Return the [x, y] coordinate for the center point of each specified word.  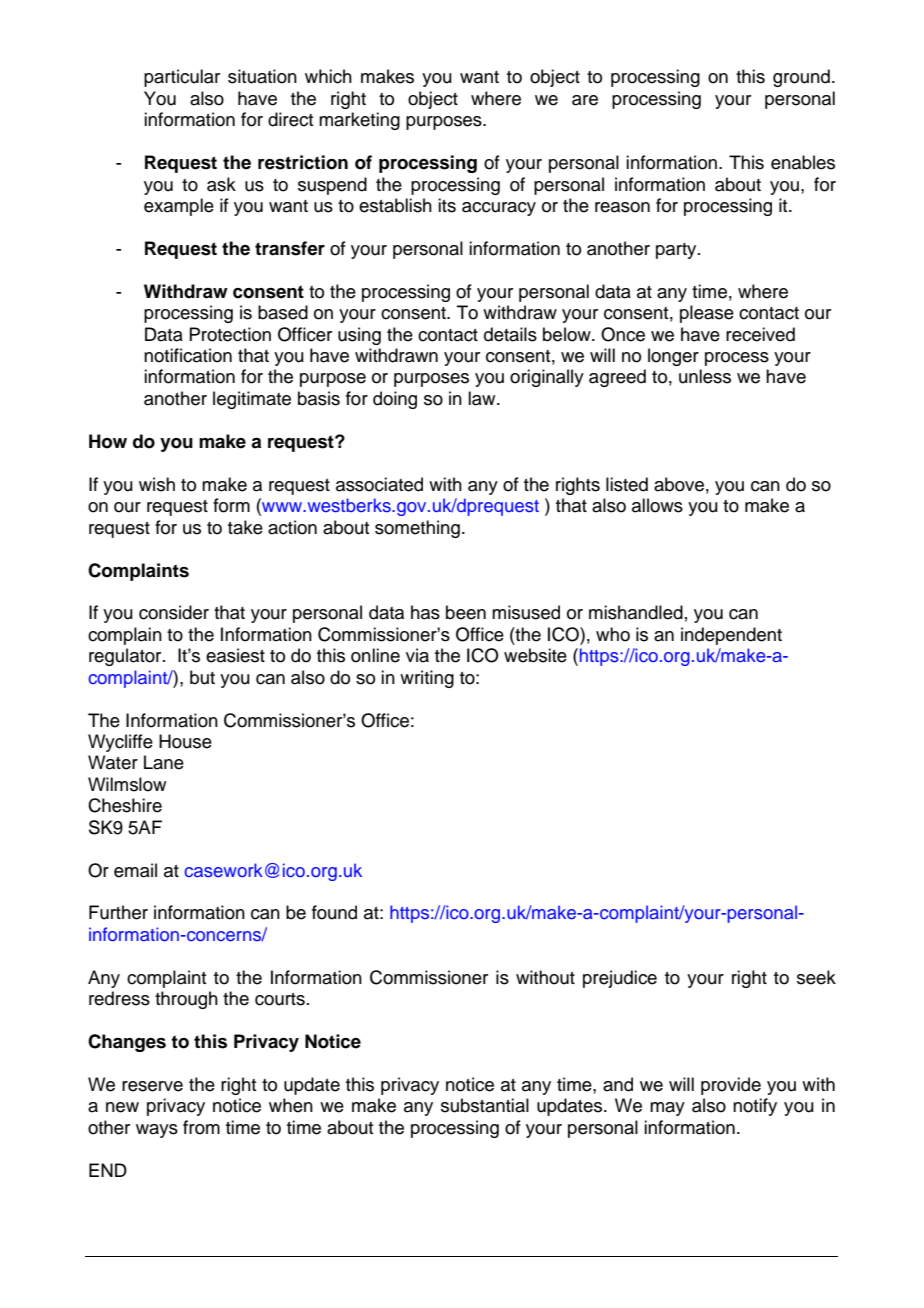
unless [705, 376]
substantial [485, 1105]
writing [427, 679]
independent [731, 636]
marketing [359, 121]
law [483, 398]
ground [801, 78]
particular [182, 78]
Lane [164, 762]
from [201, 1127]
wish [157, 484]
